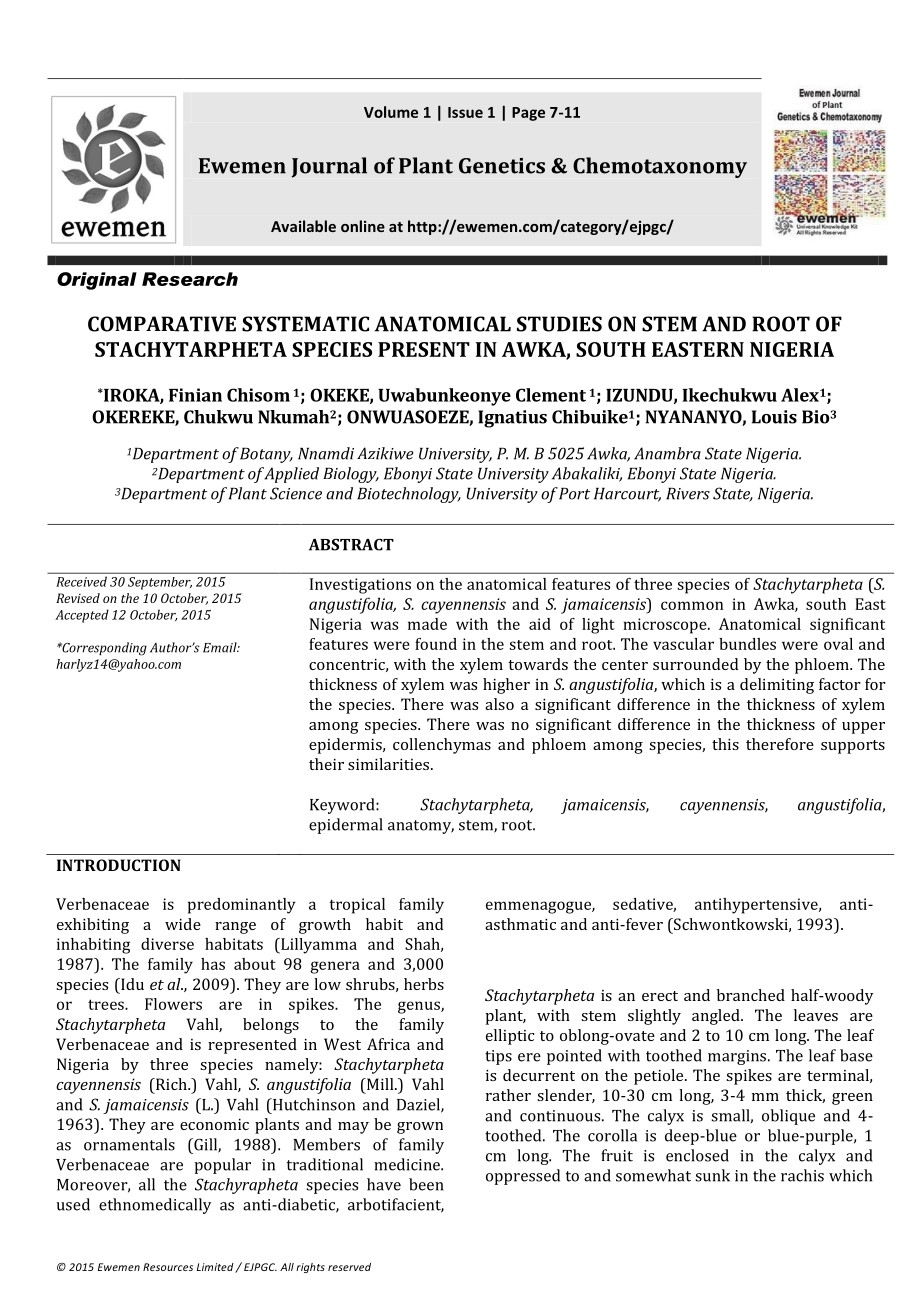 The width and height of the page is (924, 1308). Describe the element at coordinates (751, 995) in the page. I see `branched` at that location.
